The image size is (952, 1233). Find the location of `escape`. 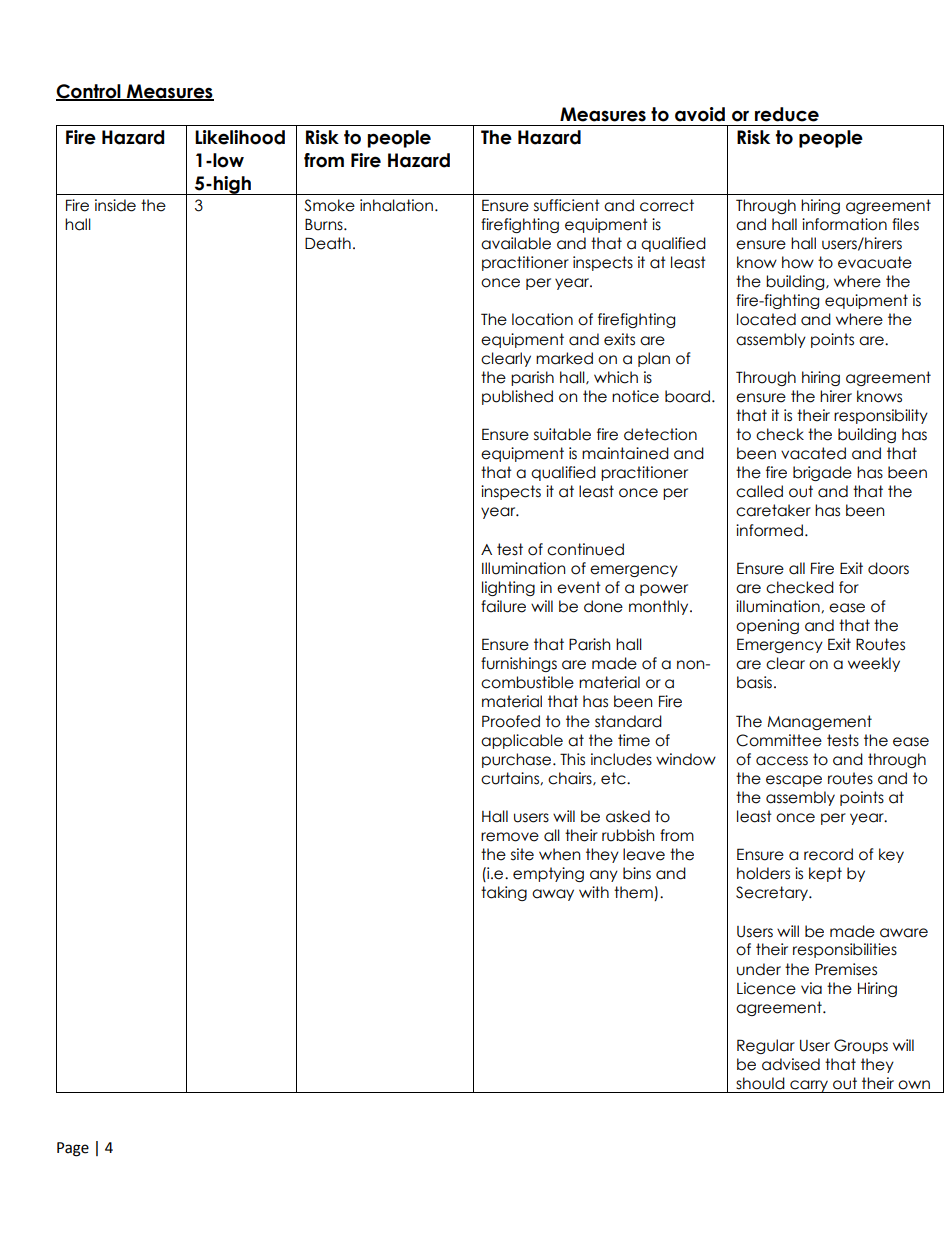

escape is located at coordinates (794, 781).
